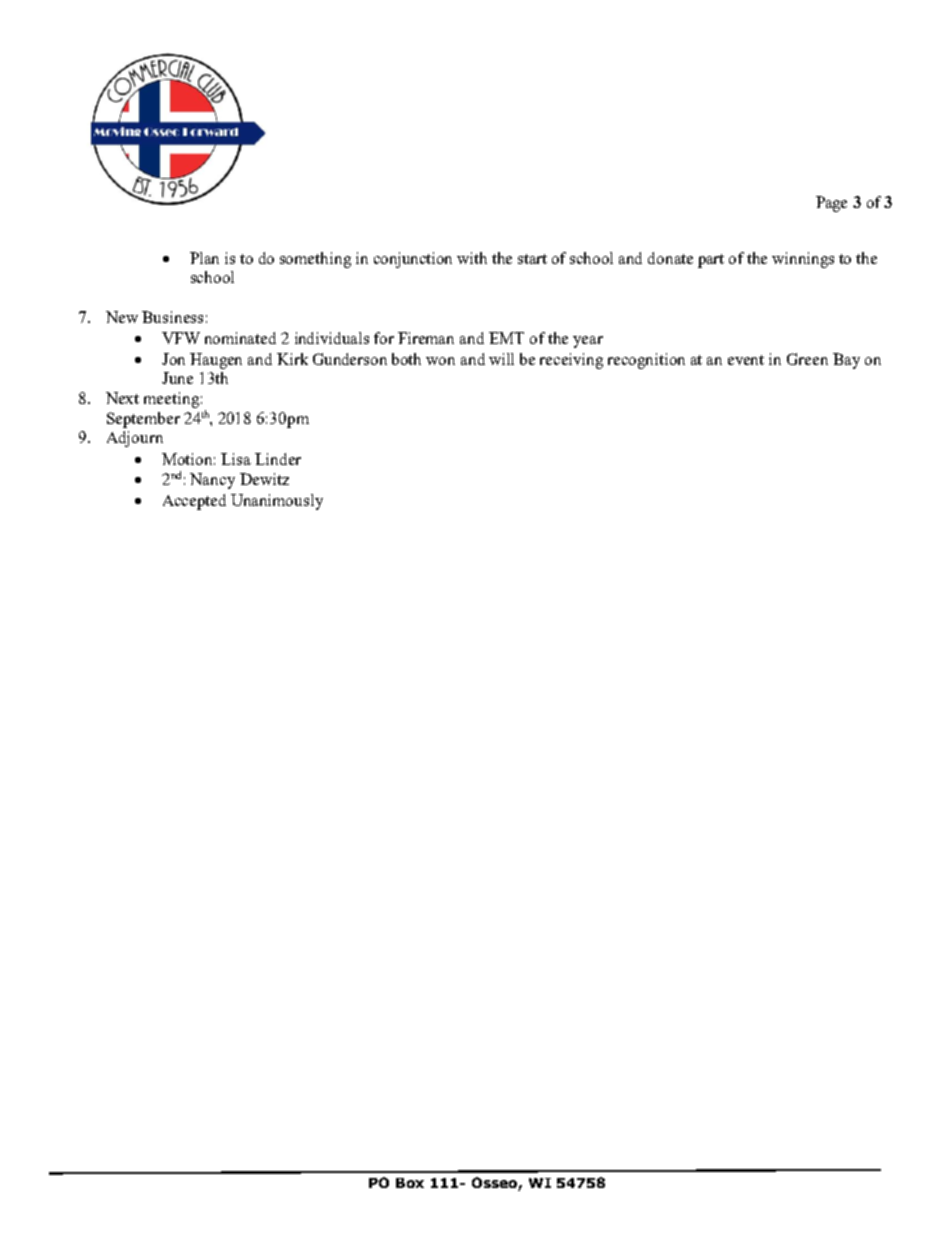  I want to click on winnings, so click(803, 260).
